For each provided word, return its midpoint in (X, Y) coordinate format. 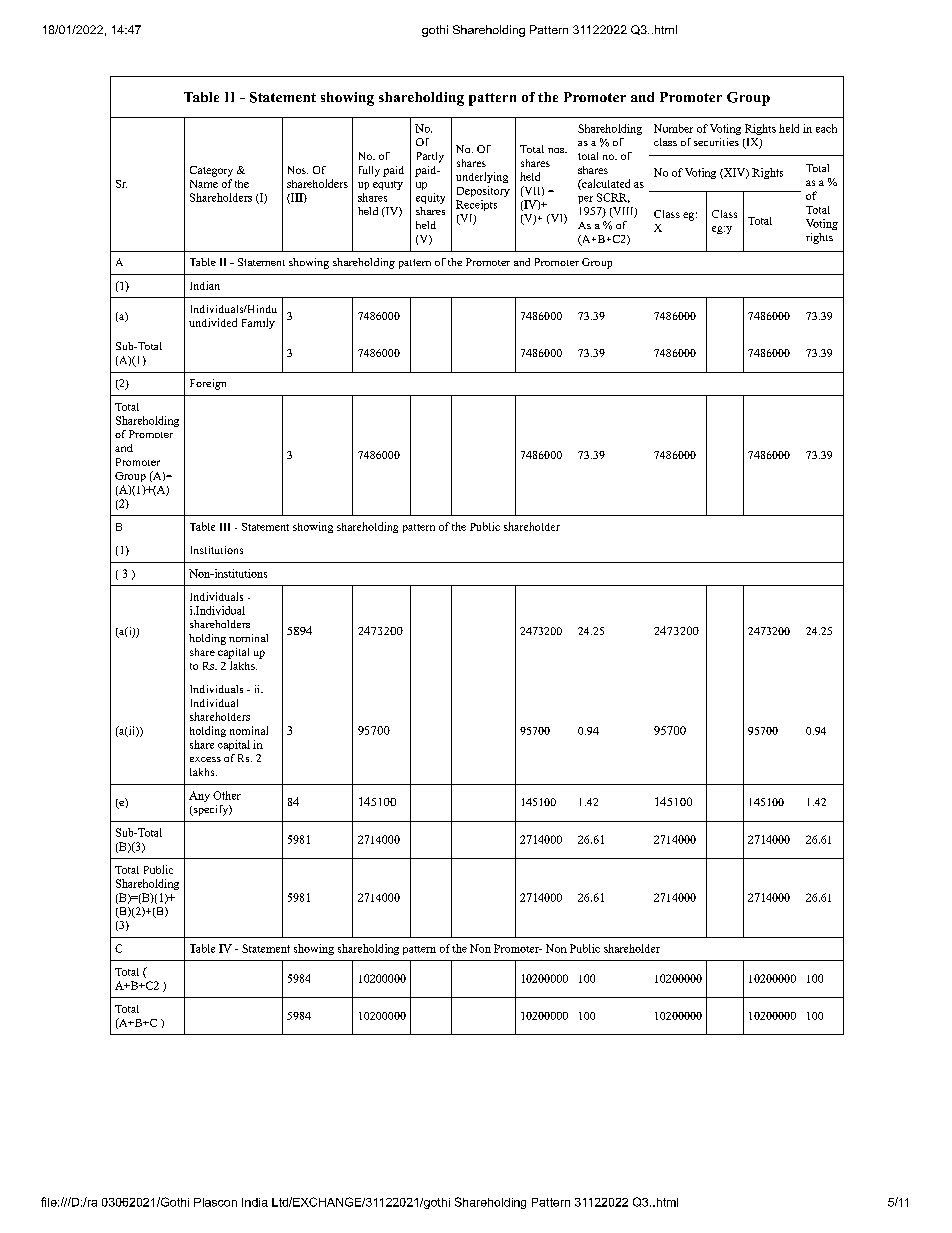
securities (716, 142)
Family (258, 323)
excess (205, 759)
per (585, 200)
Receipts (476, 205)
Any (199, 796)
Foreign (208, 384)
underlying (482, 177)
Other (227, 795)
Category (211, 171)
